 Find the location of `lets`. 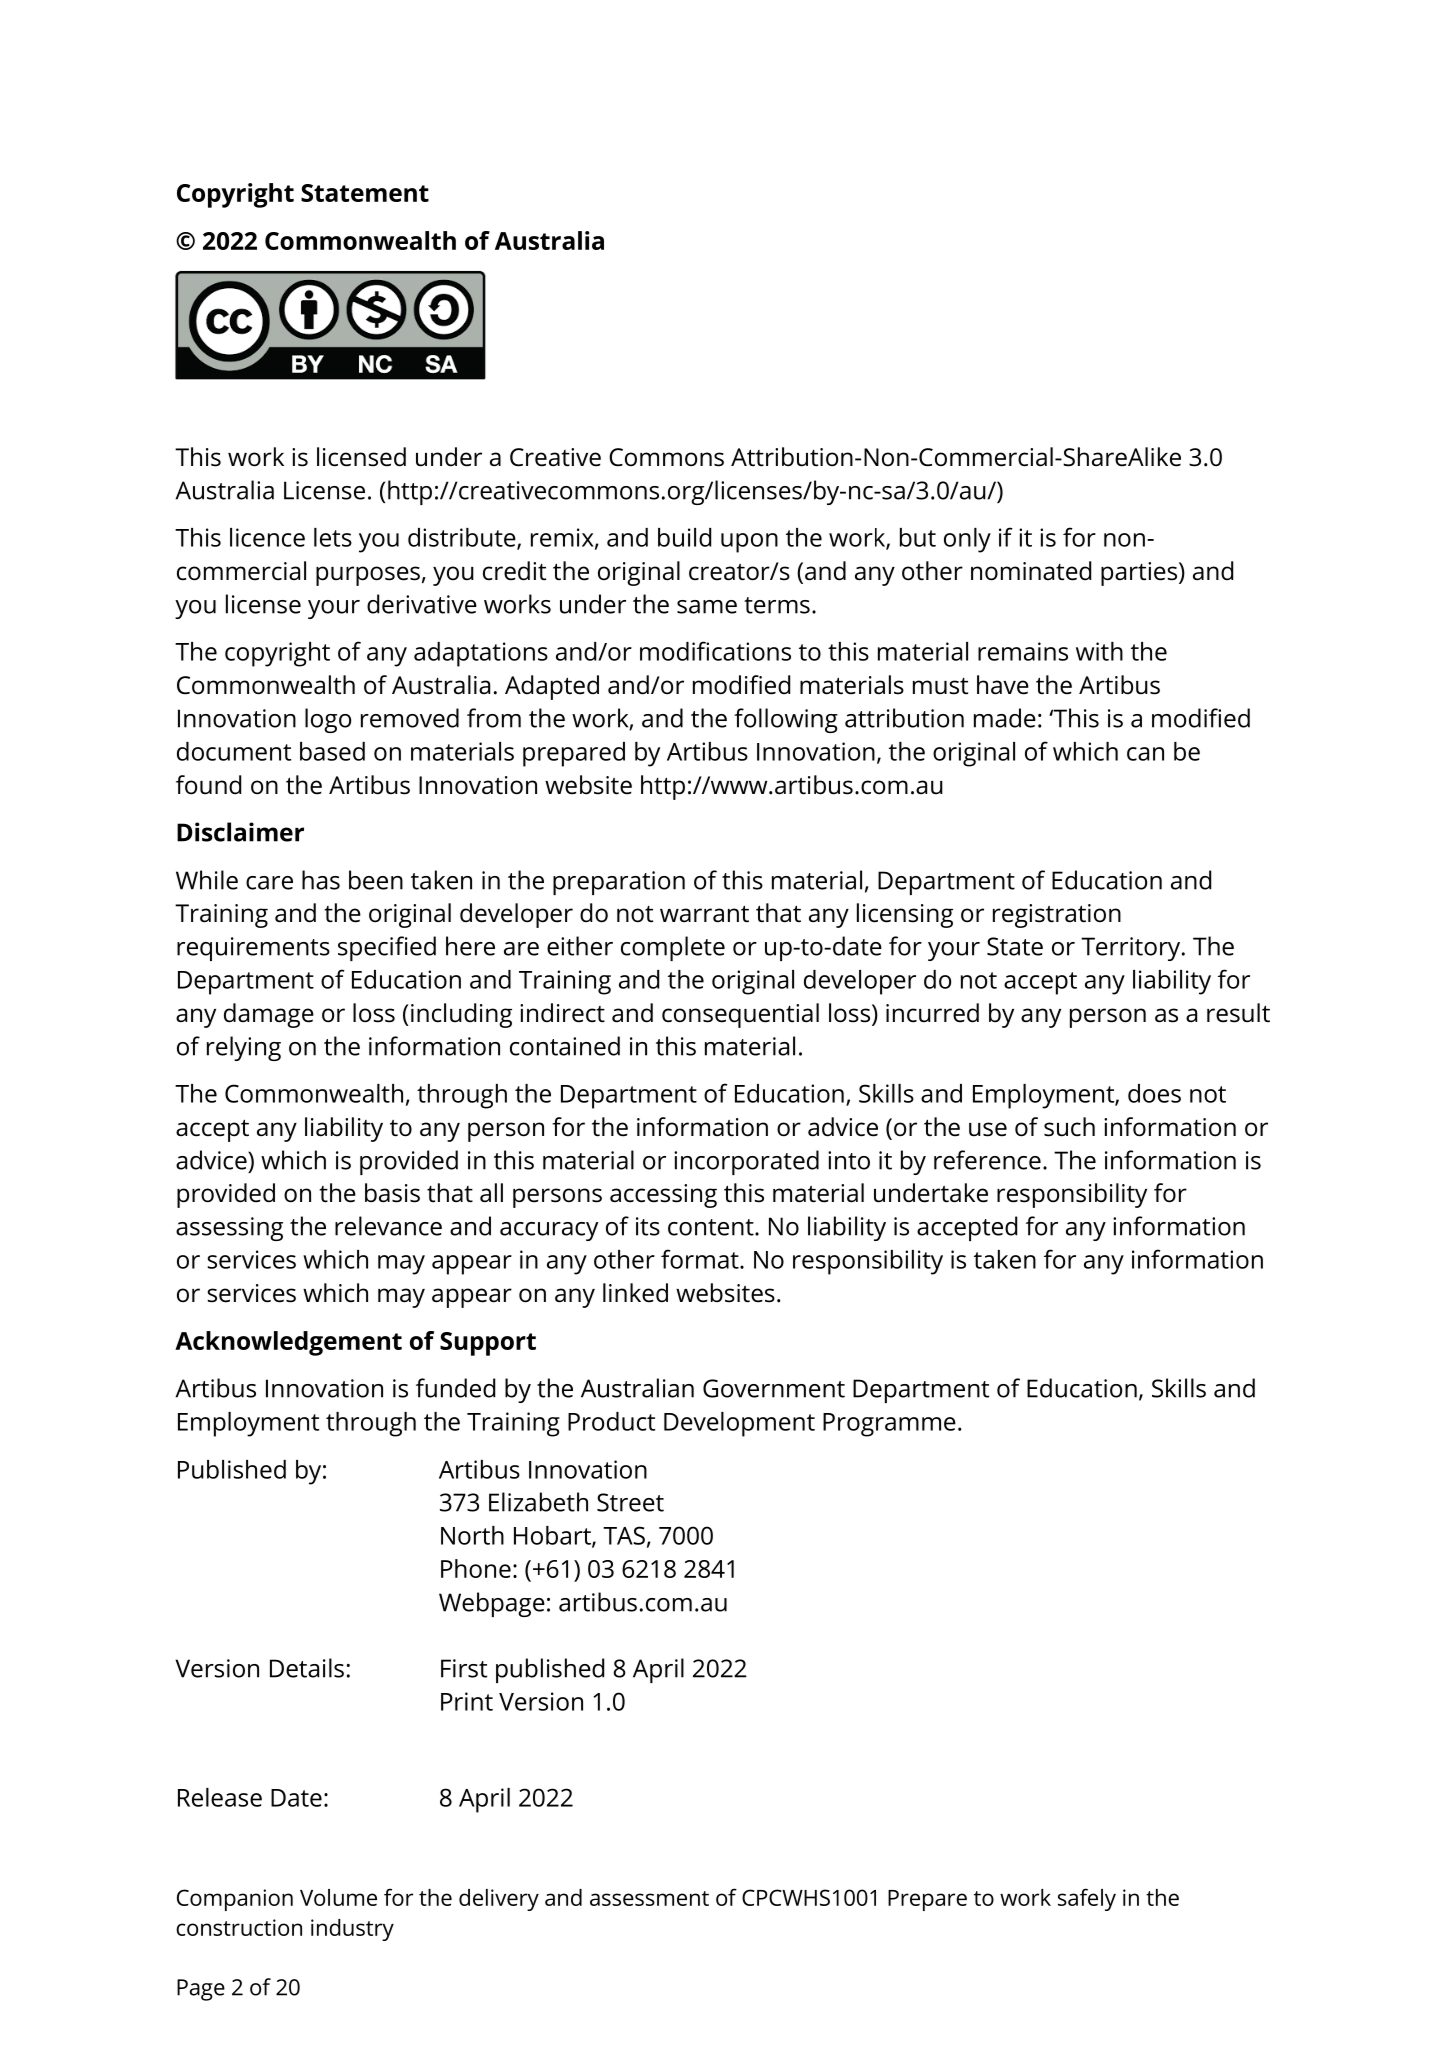

lets is located at coordinates (333, 537).
